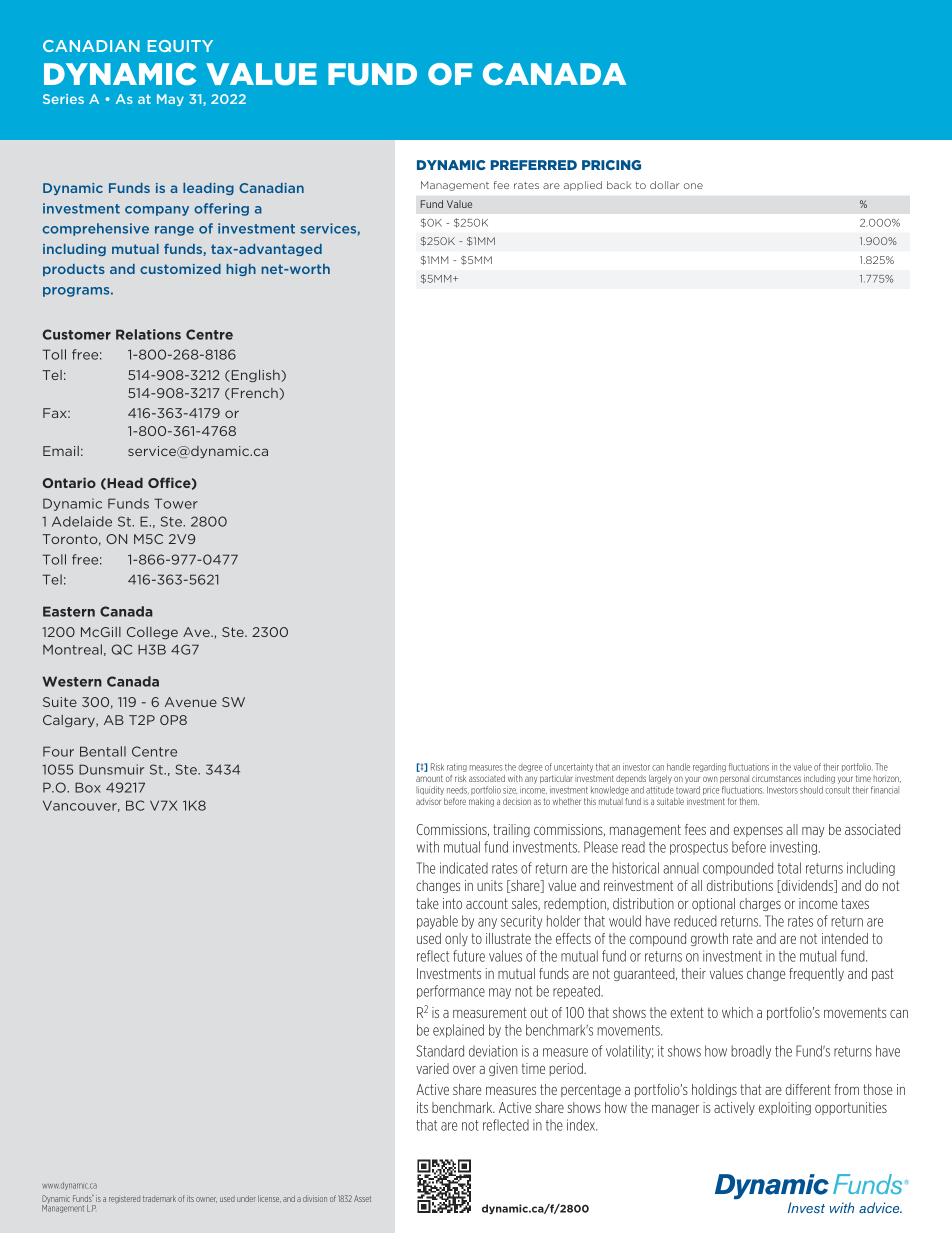  What do you see at coordinates (693, 186) in the screenshot?
I see `one` at bounding box center [693, 186].
